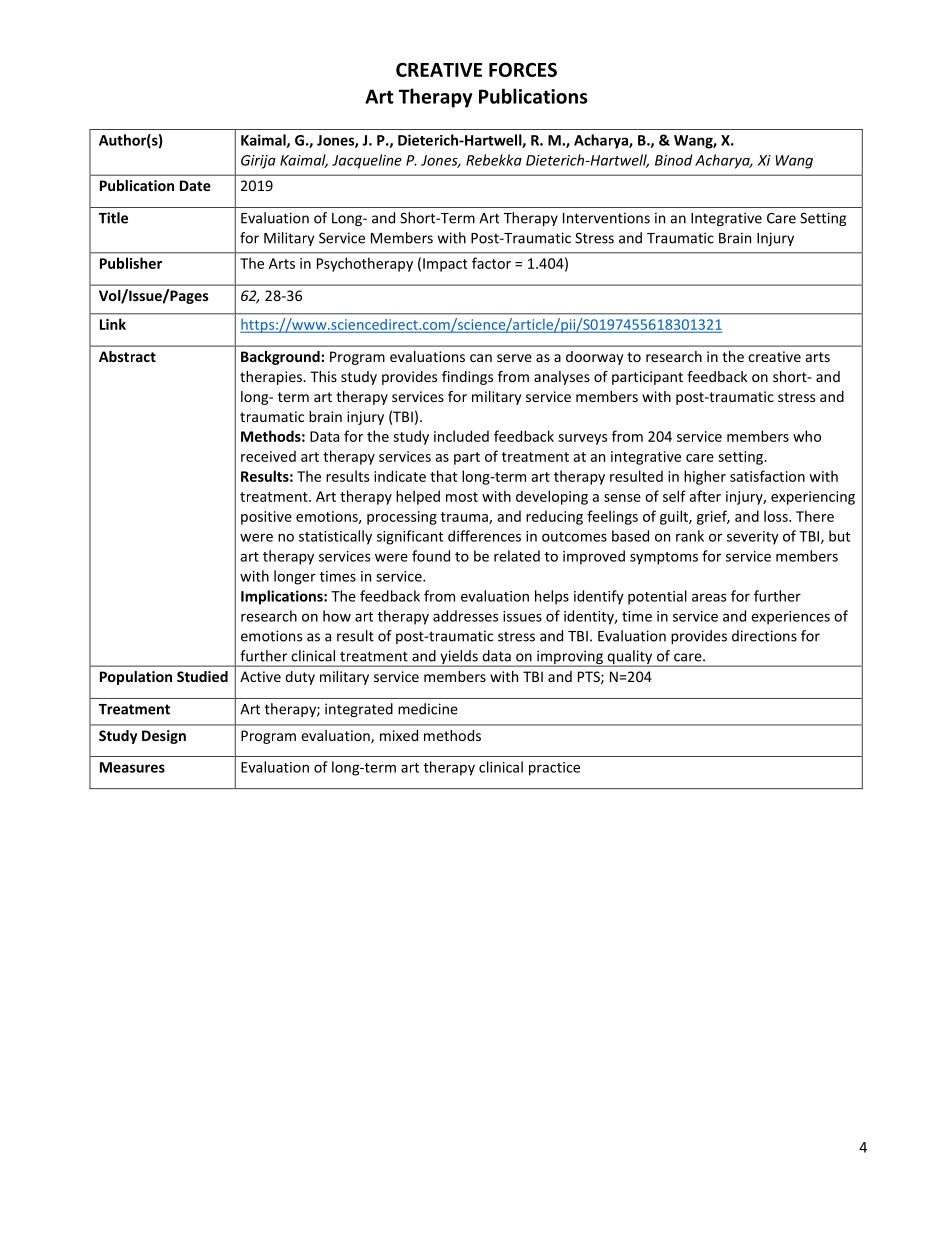 The height and width of the screenshot is (1233, 952). What do you see at coordinates (268, 456) in the screenshot?
I see `received` at bounding box center [268, 456].
